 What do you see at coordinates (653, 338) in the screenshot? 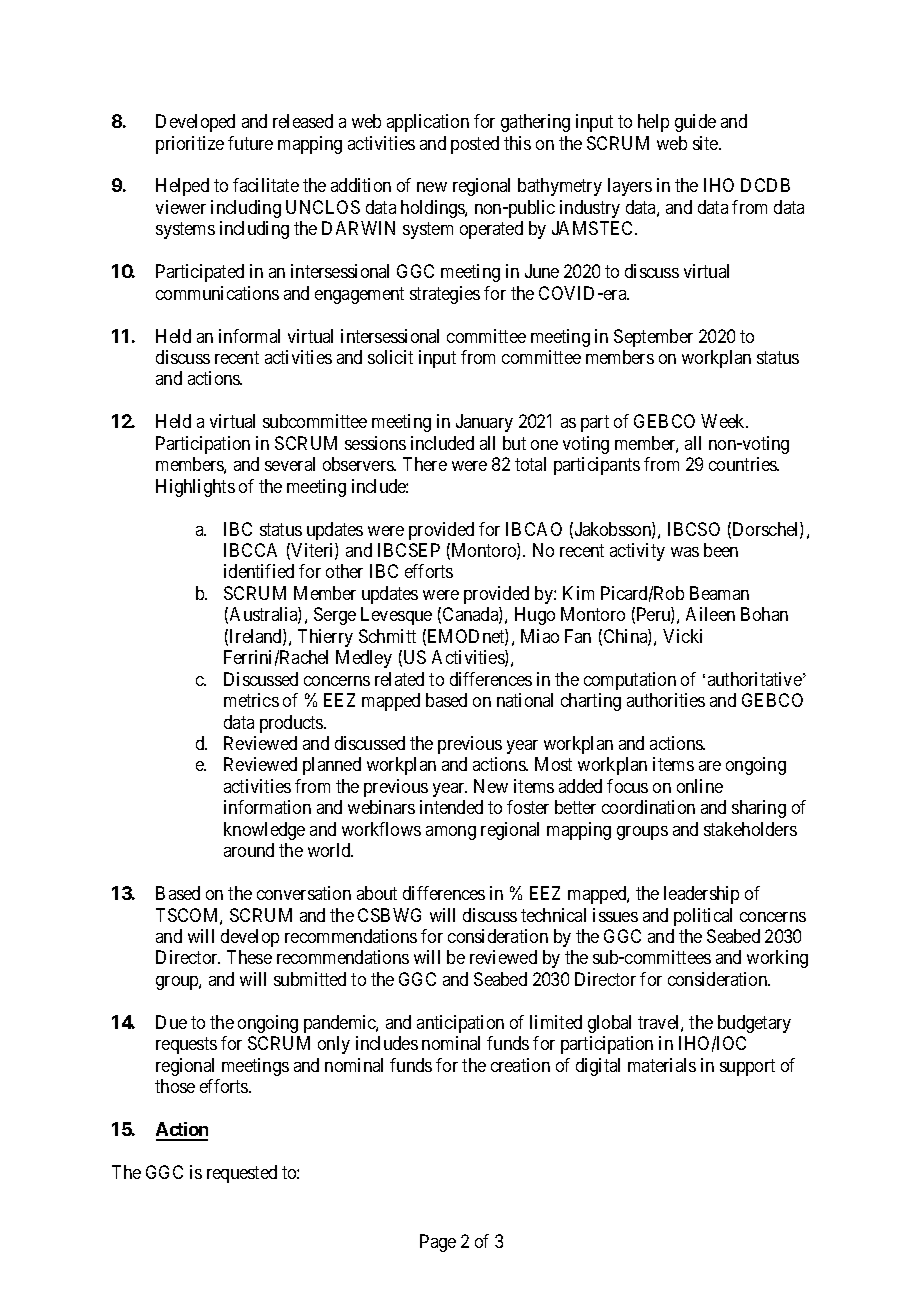
I see `September` at bounding box center [653, 338].
